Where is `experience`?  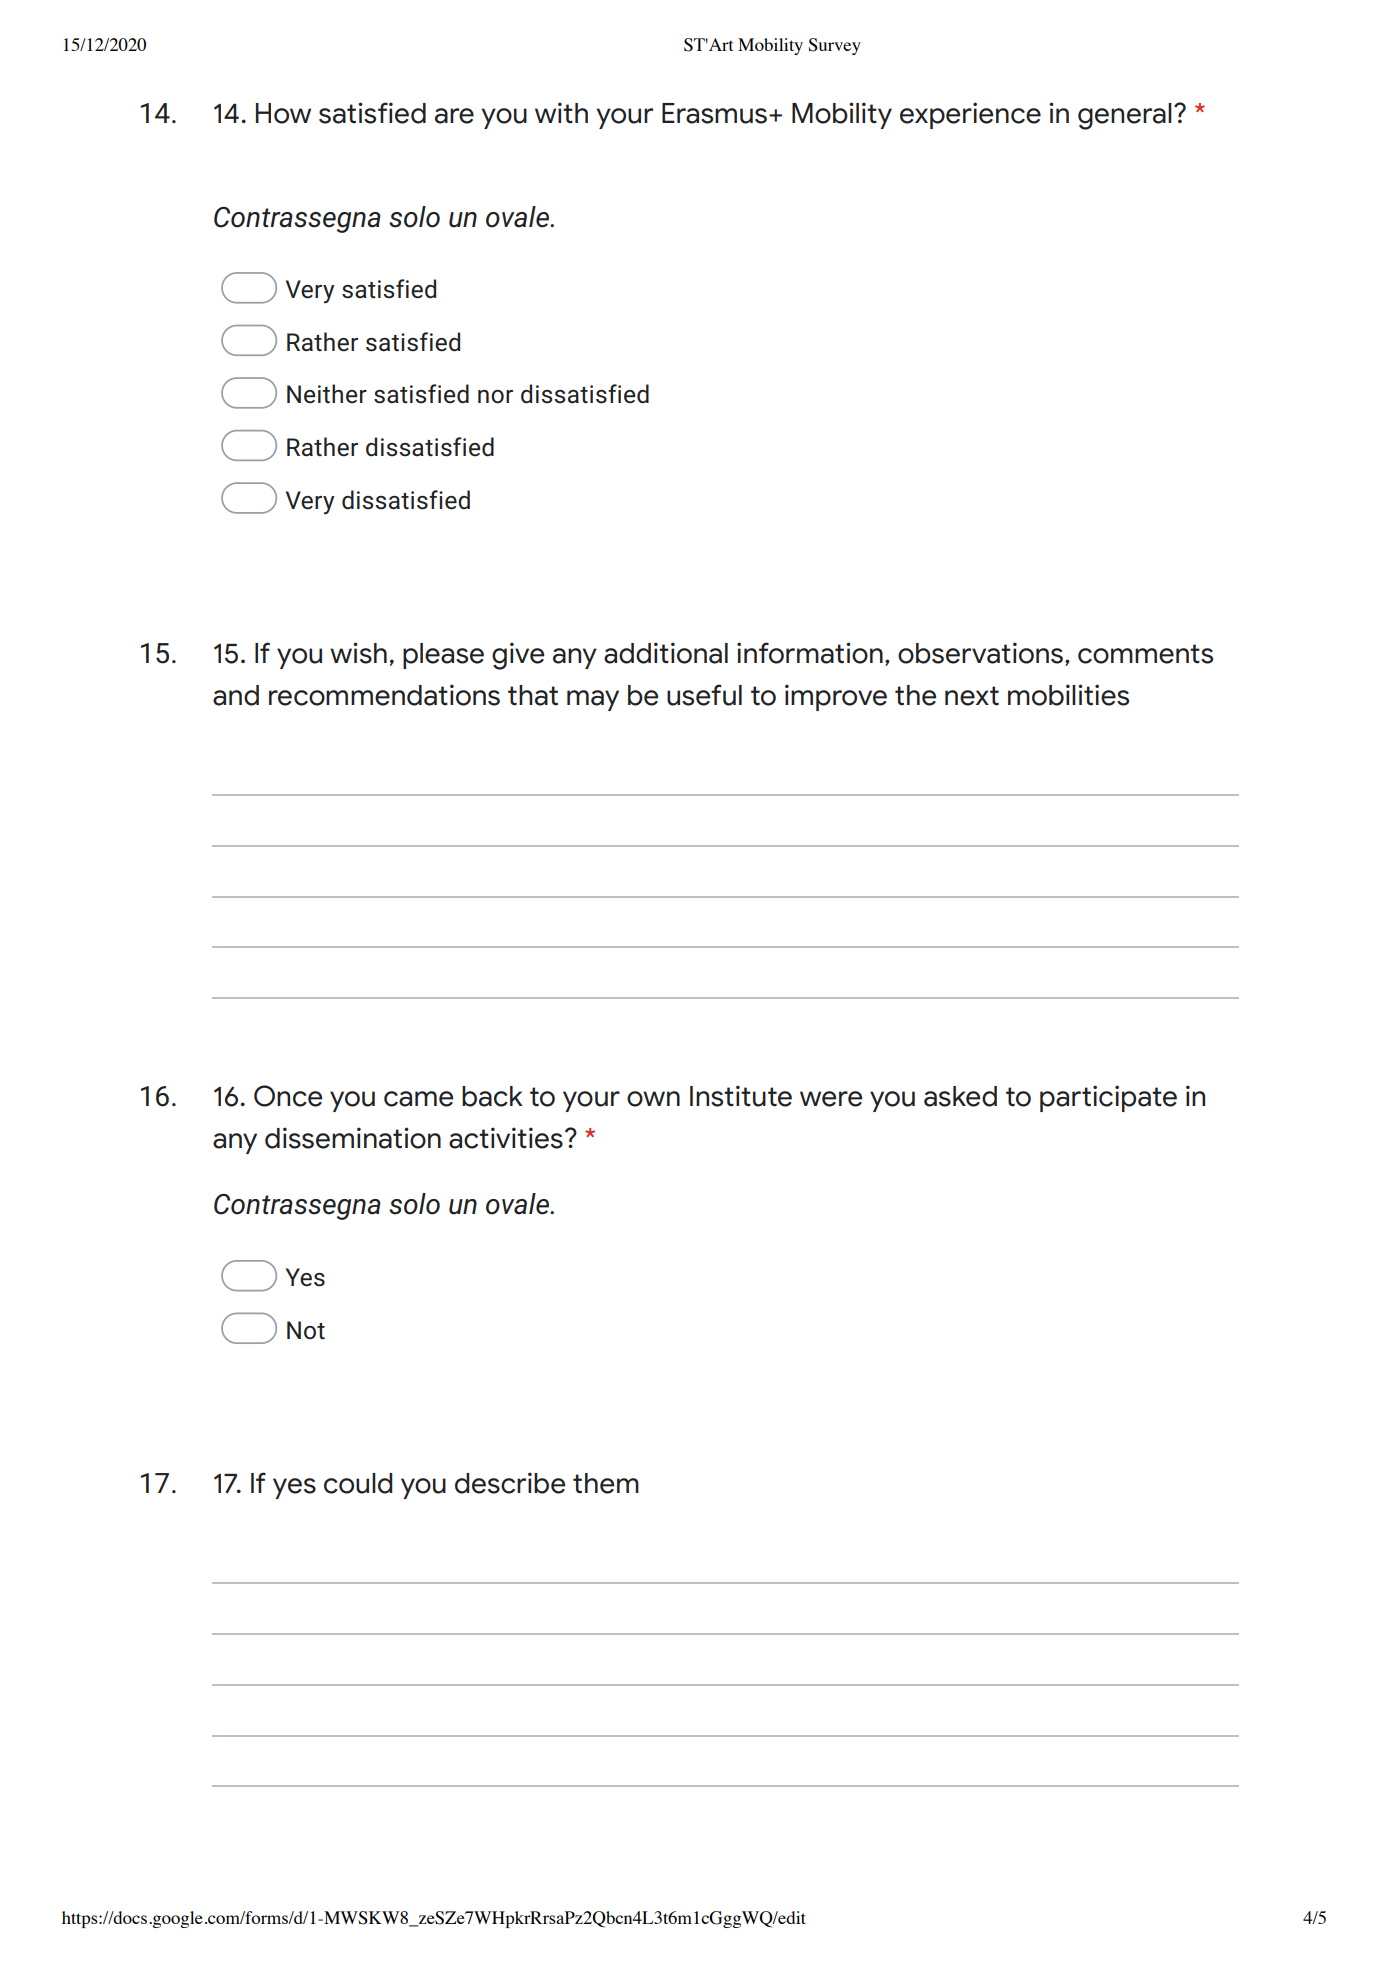 experience is located at coordinates (970, 115).
